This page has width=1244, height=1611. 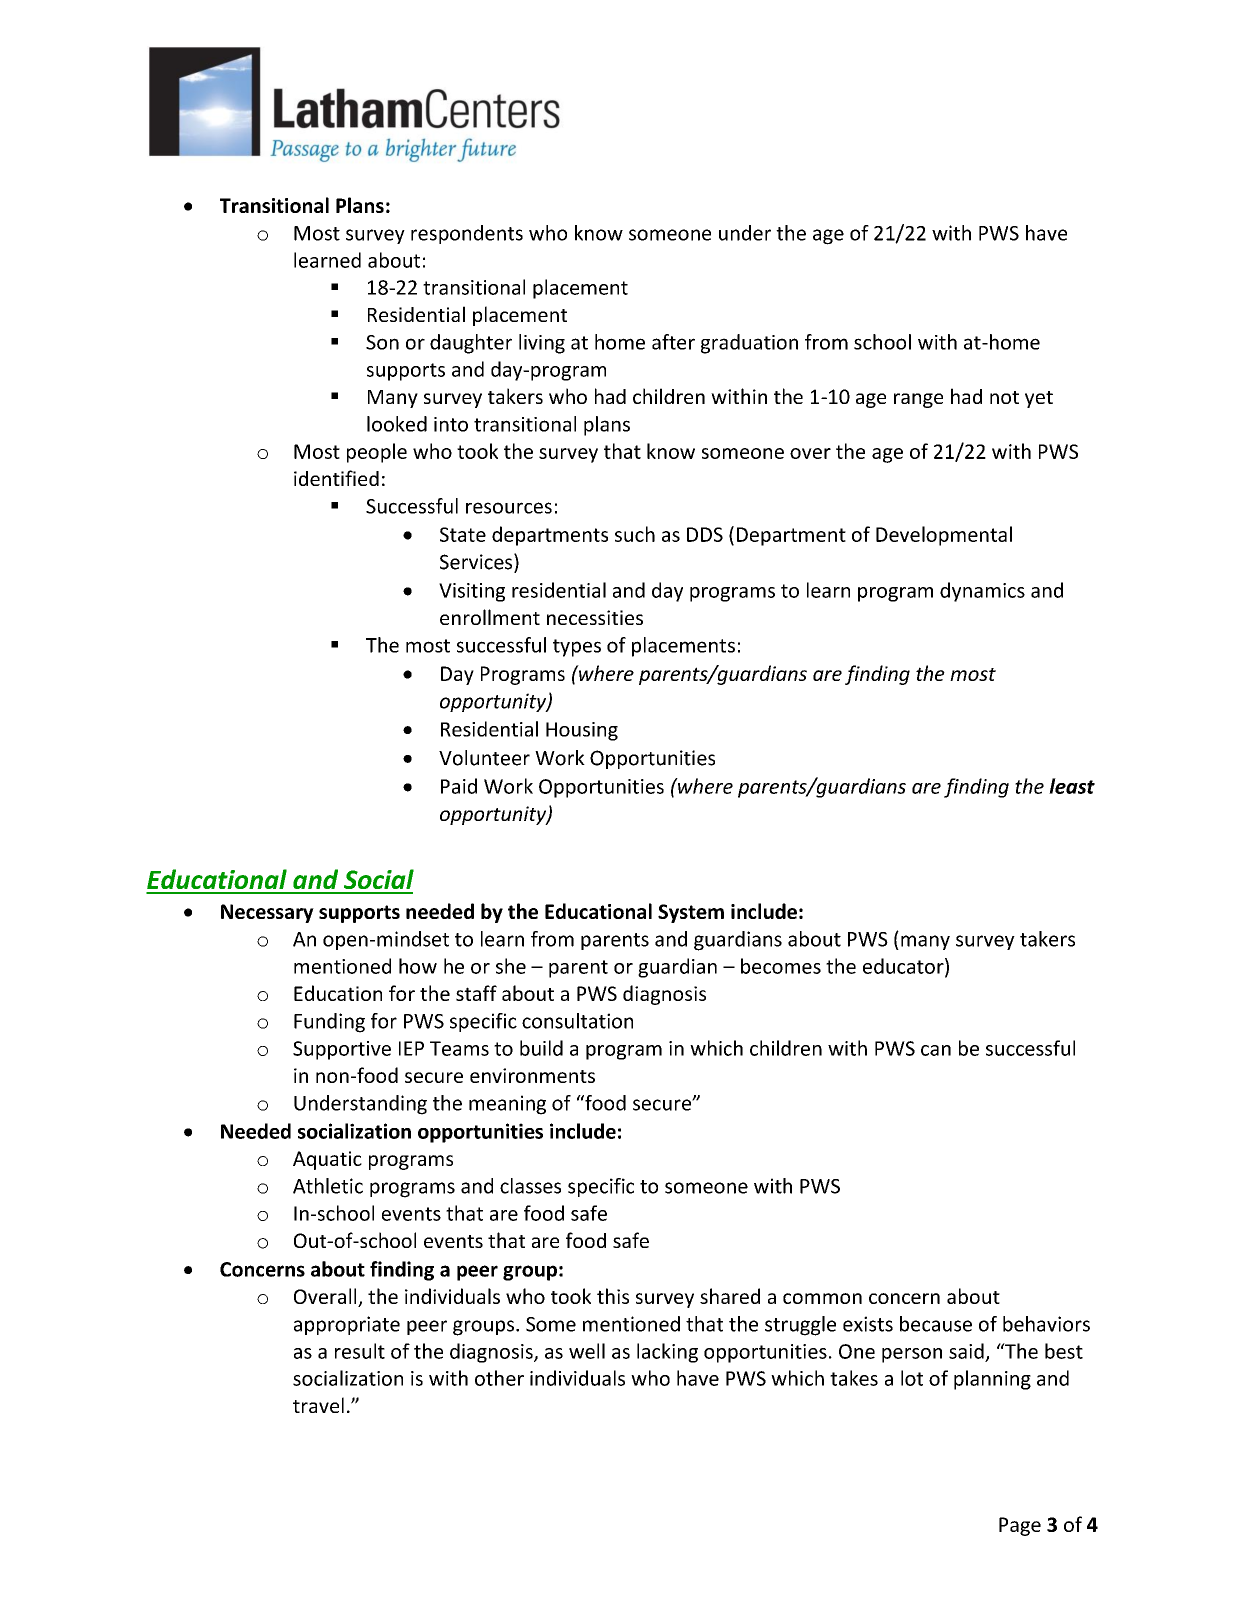 What do you see at coordinates (673, 342) in the page?
I see `after` at bounding box center [673, 342].
